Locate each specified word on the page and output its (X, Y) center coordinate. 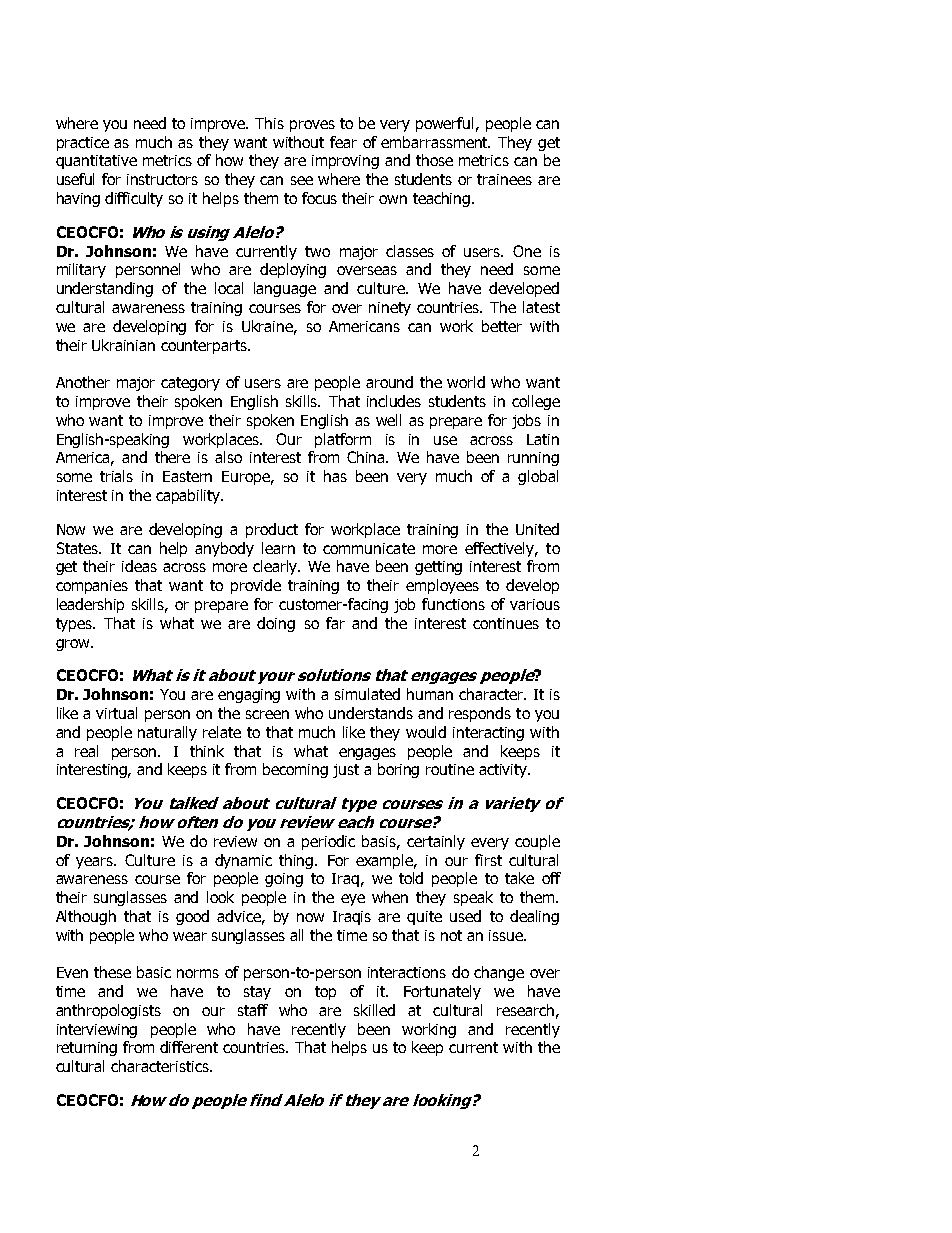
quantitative (96, 162)
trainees (504, 179)
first (488, 860)
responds (480, 714)
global (538, 477)
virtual (116, 713)
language (285, 289)
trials (116, 476)
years (96, 863)
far (335, 623)
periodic (328, 842)
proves (312, 126)
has (335, 476)
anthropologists (108, 1011)
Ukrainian (123, 345)
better (502, 326)
